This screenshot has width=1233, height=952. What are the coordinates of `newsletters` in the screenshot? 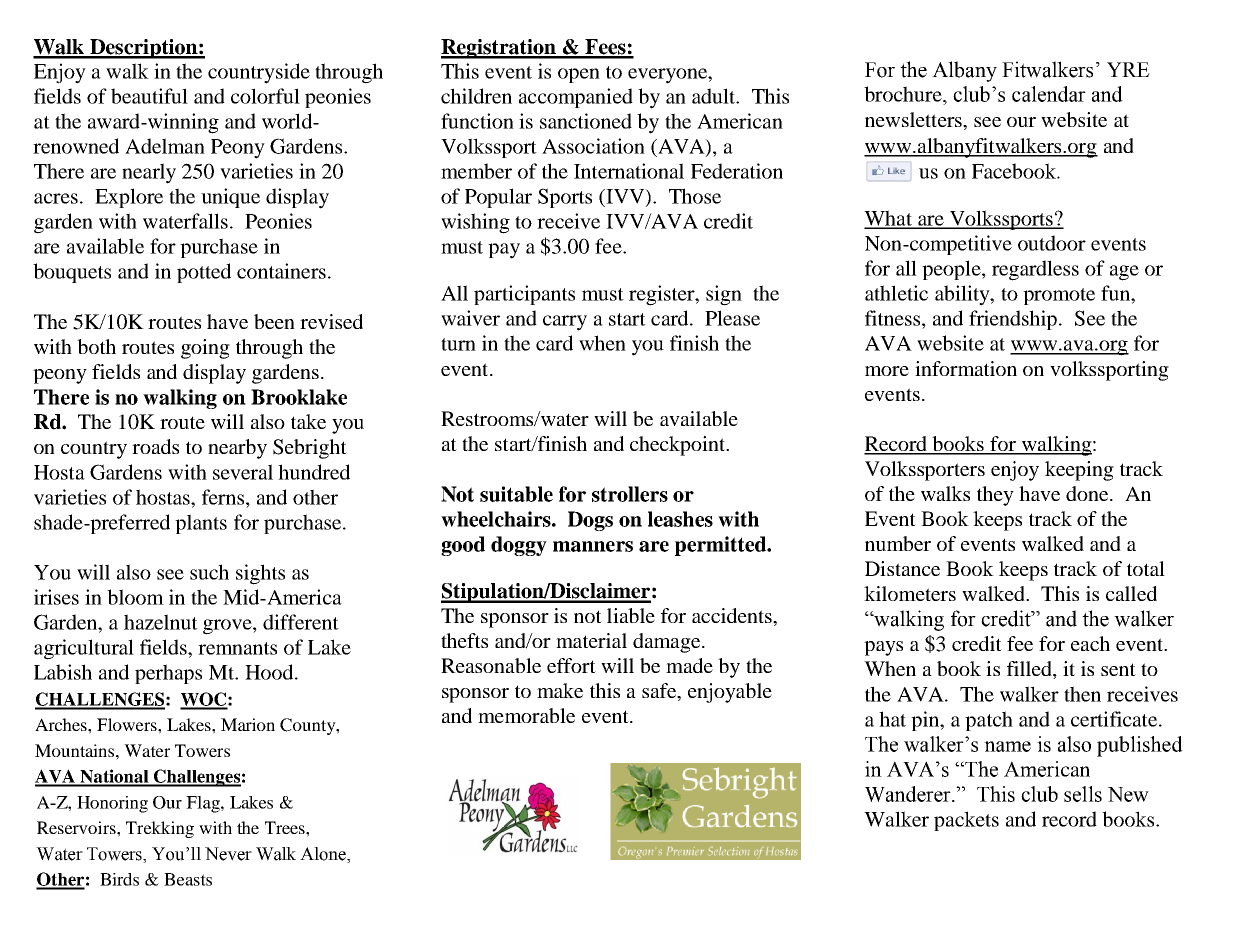 It's located at (914, 119).
